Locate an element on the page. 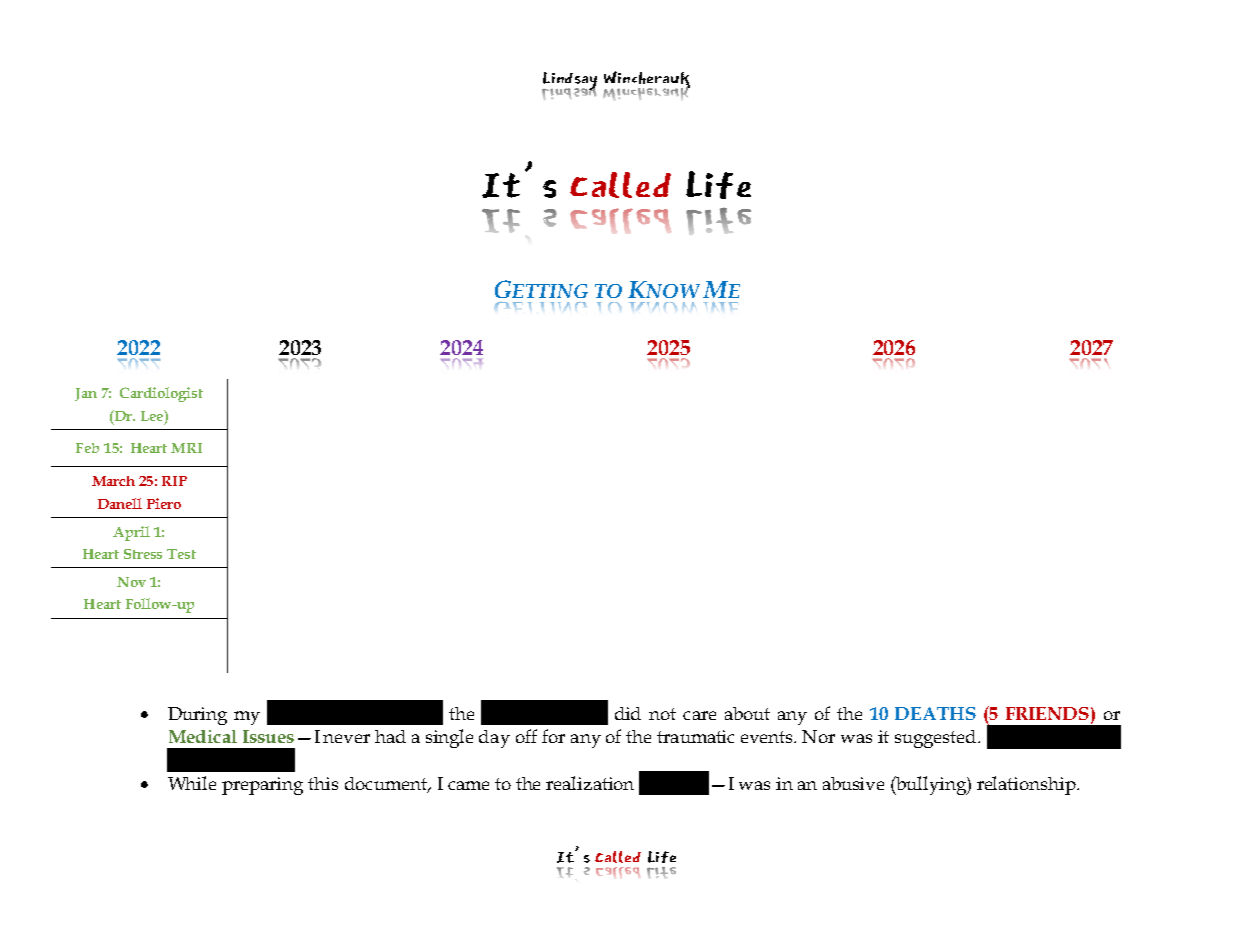 This document has width=1233, height=952. Lindsay is located at coordinates (569, 82).
